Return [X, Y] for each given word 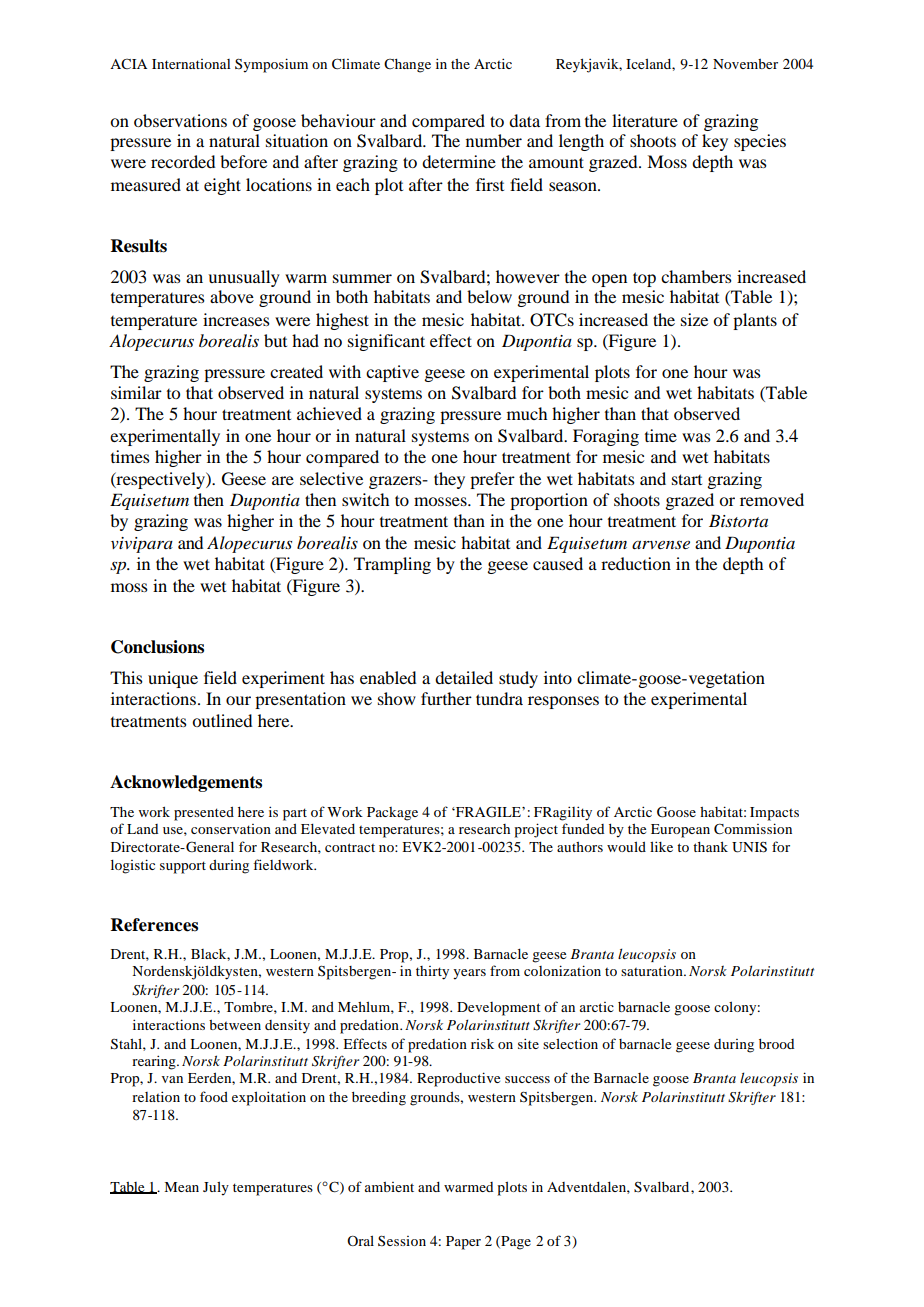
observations [180, 120]
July [216, 1188]
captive [392, 373]
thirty [432, 973]
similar [136, 392]
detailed [464, 677]
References [154, 925]
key [715, 142]
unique [173, 679]
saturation [653, 971]
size [694, 319]
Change [407, 65]
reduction [636, 563]
